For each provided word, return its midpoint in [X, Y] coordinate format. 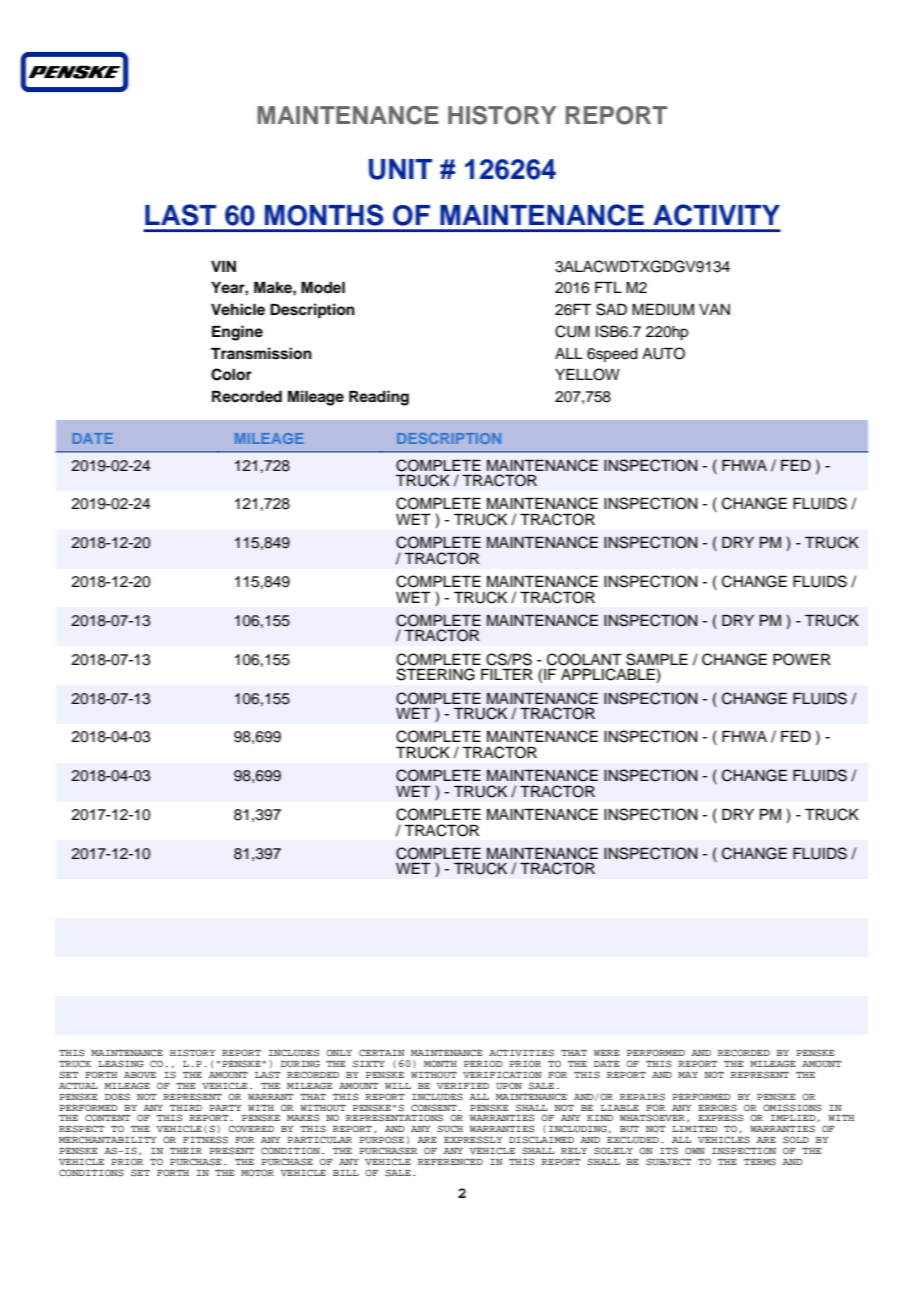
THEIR [186, 1151]
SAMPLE [657, 659]
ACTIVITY [716, 215]
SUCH [450, 1129]
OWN [695, 1150]
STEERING [436, 674]
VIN [223, 266]
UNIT [400, 169]
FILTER [507, 674]
